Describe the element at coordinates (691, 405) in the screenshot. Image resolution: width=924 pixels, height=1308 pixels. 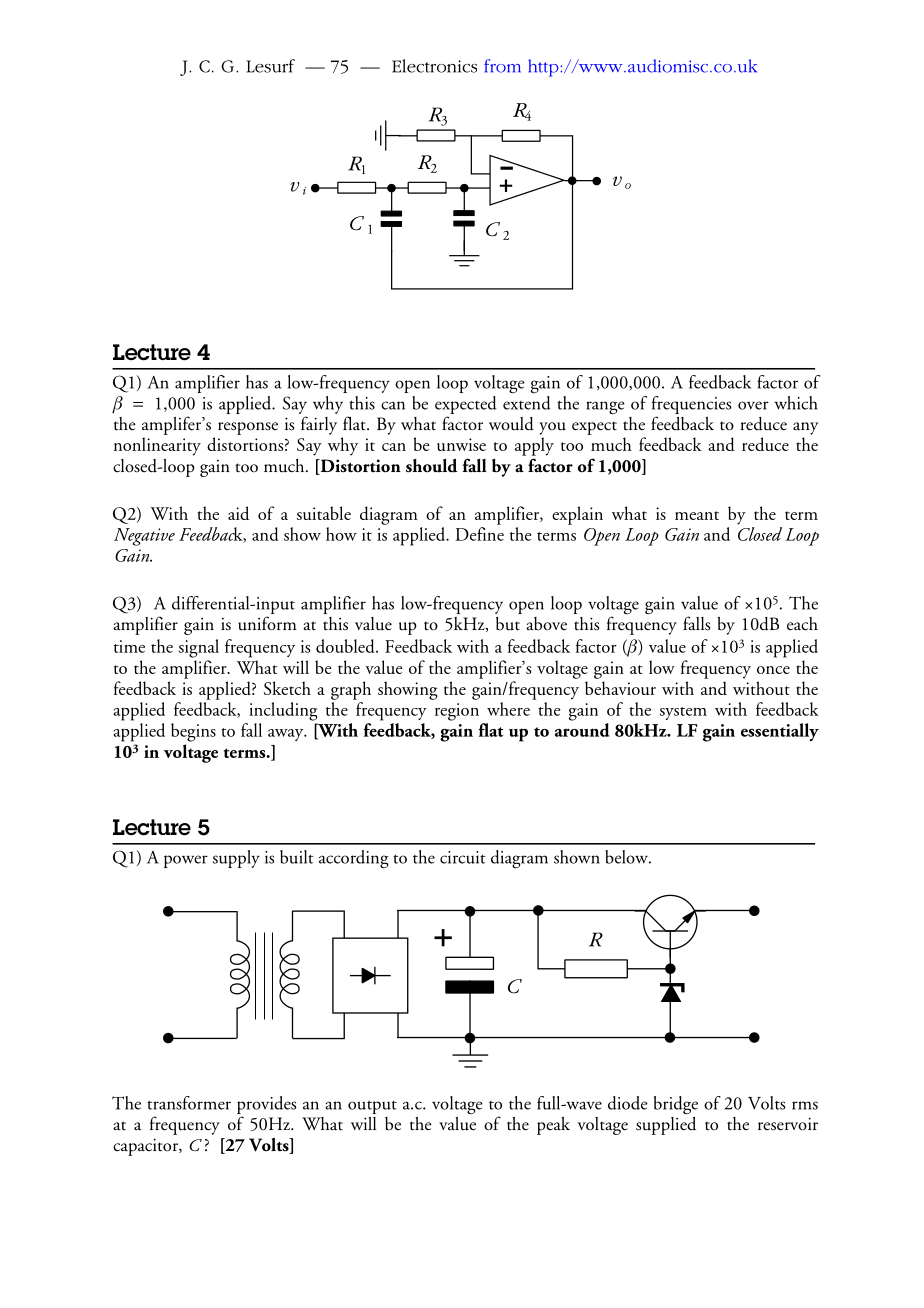
I see `frequencies` at that location.
